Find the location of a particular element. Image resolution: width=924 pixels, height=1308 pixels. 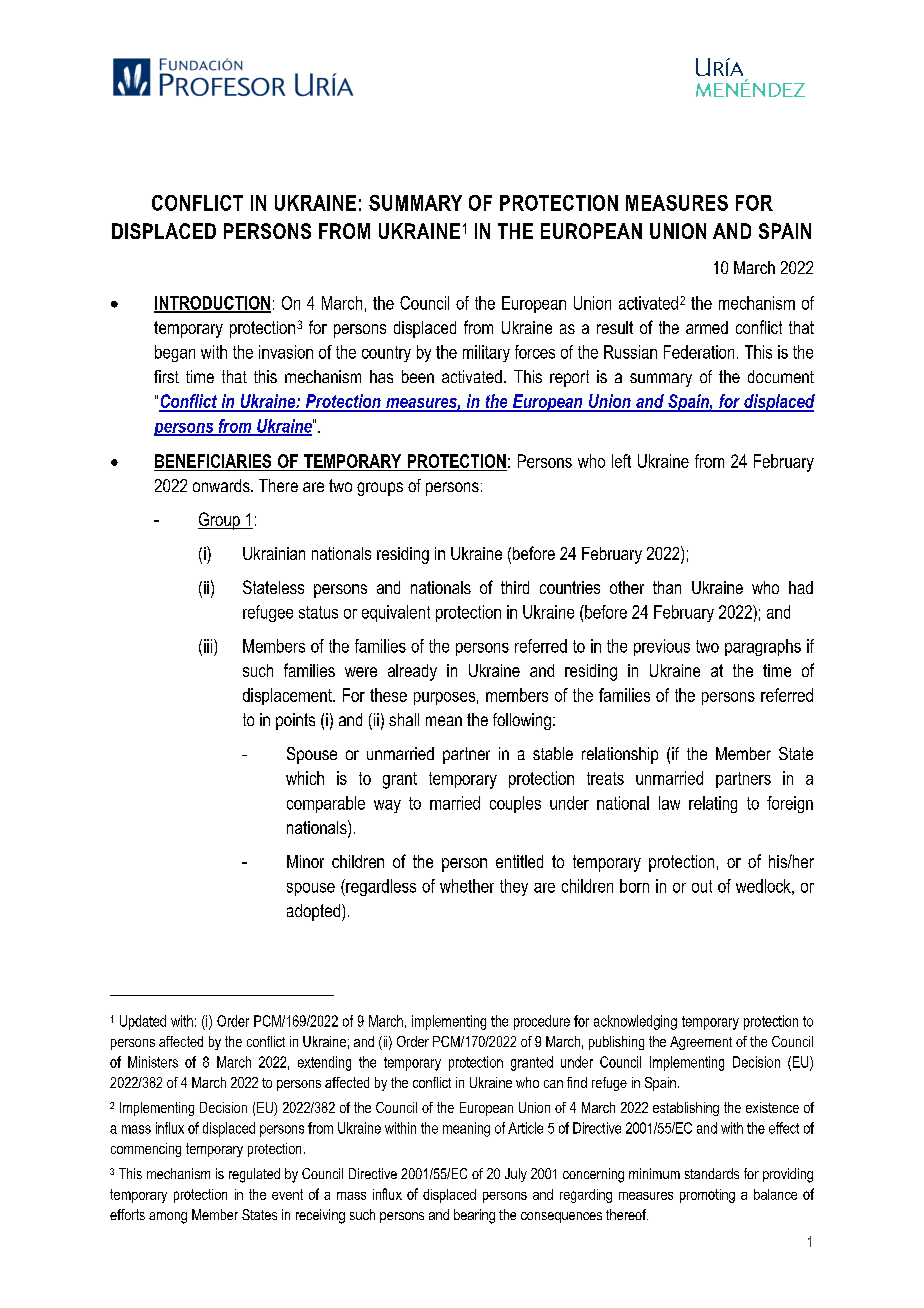

relating is located at coordinates (713, 804).
